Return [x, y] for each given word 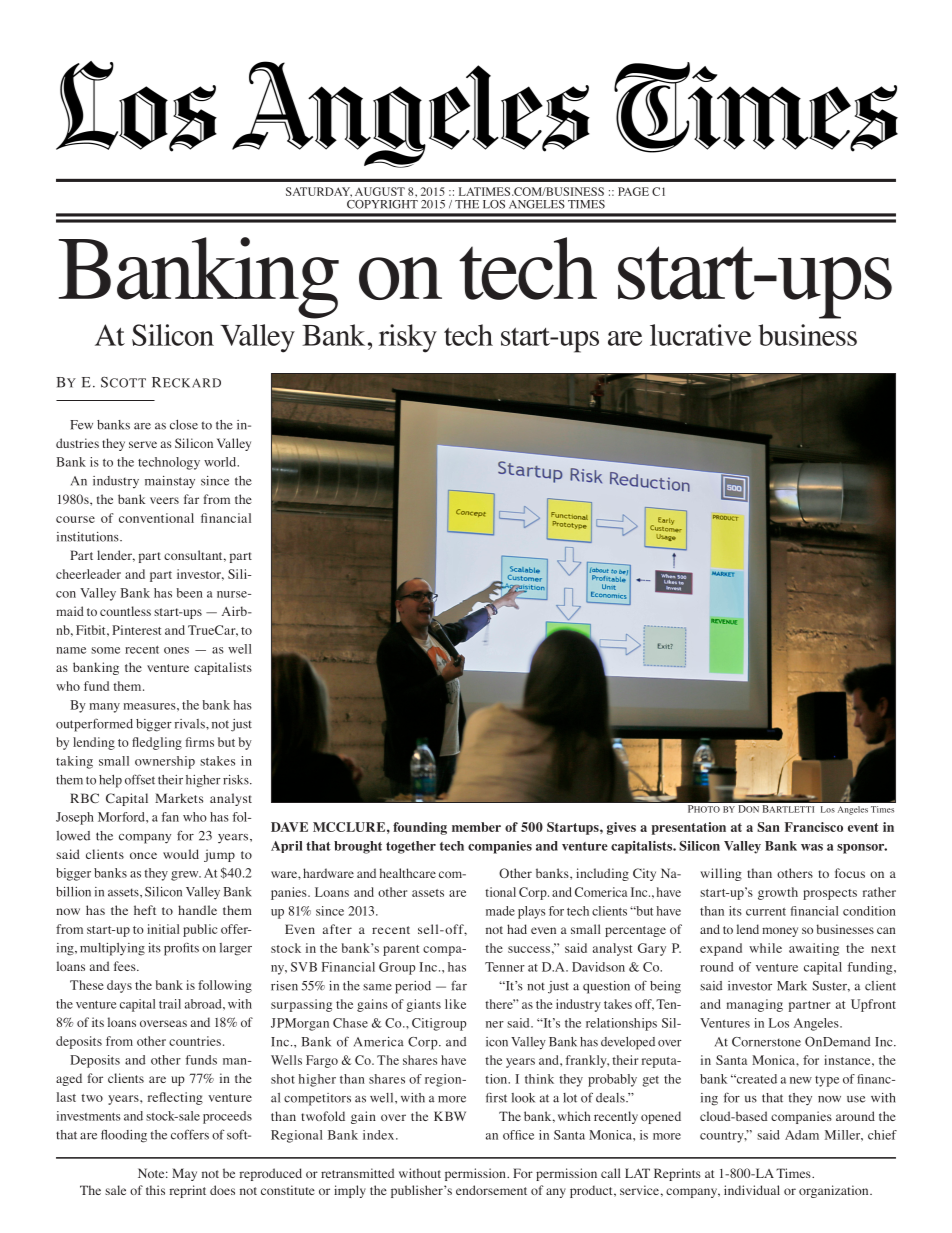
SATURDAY [319, 192]
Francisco [814, 827]
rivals [191, 724]
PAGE [633, 191]
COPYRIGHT [382, 204]
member [476, 827]
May [184, 1174]
